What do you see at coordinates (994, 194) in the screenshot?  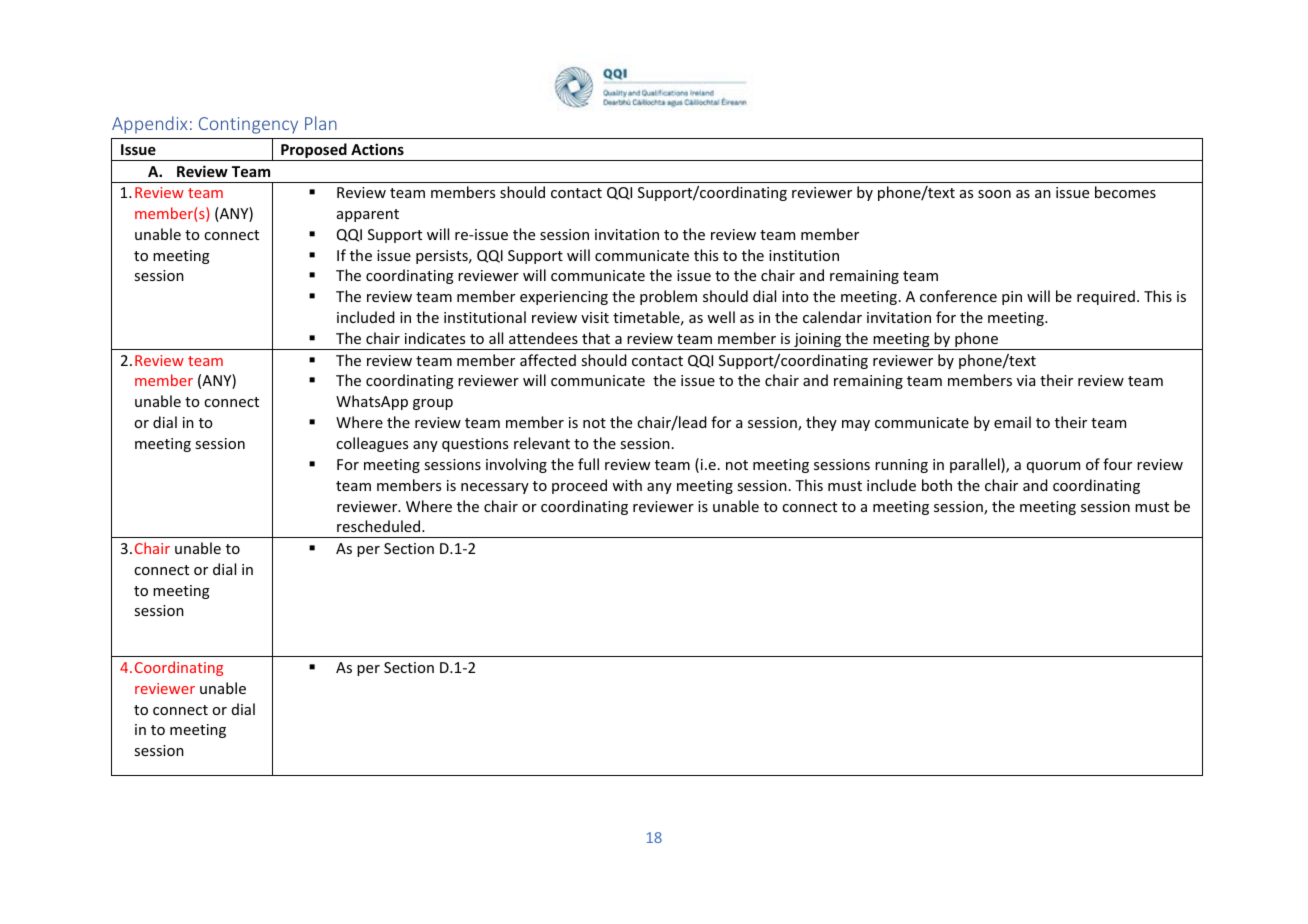 I see `soon` at bounding box center [994, 194].
